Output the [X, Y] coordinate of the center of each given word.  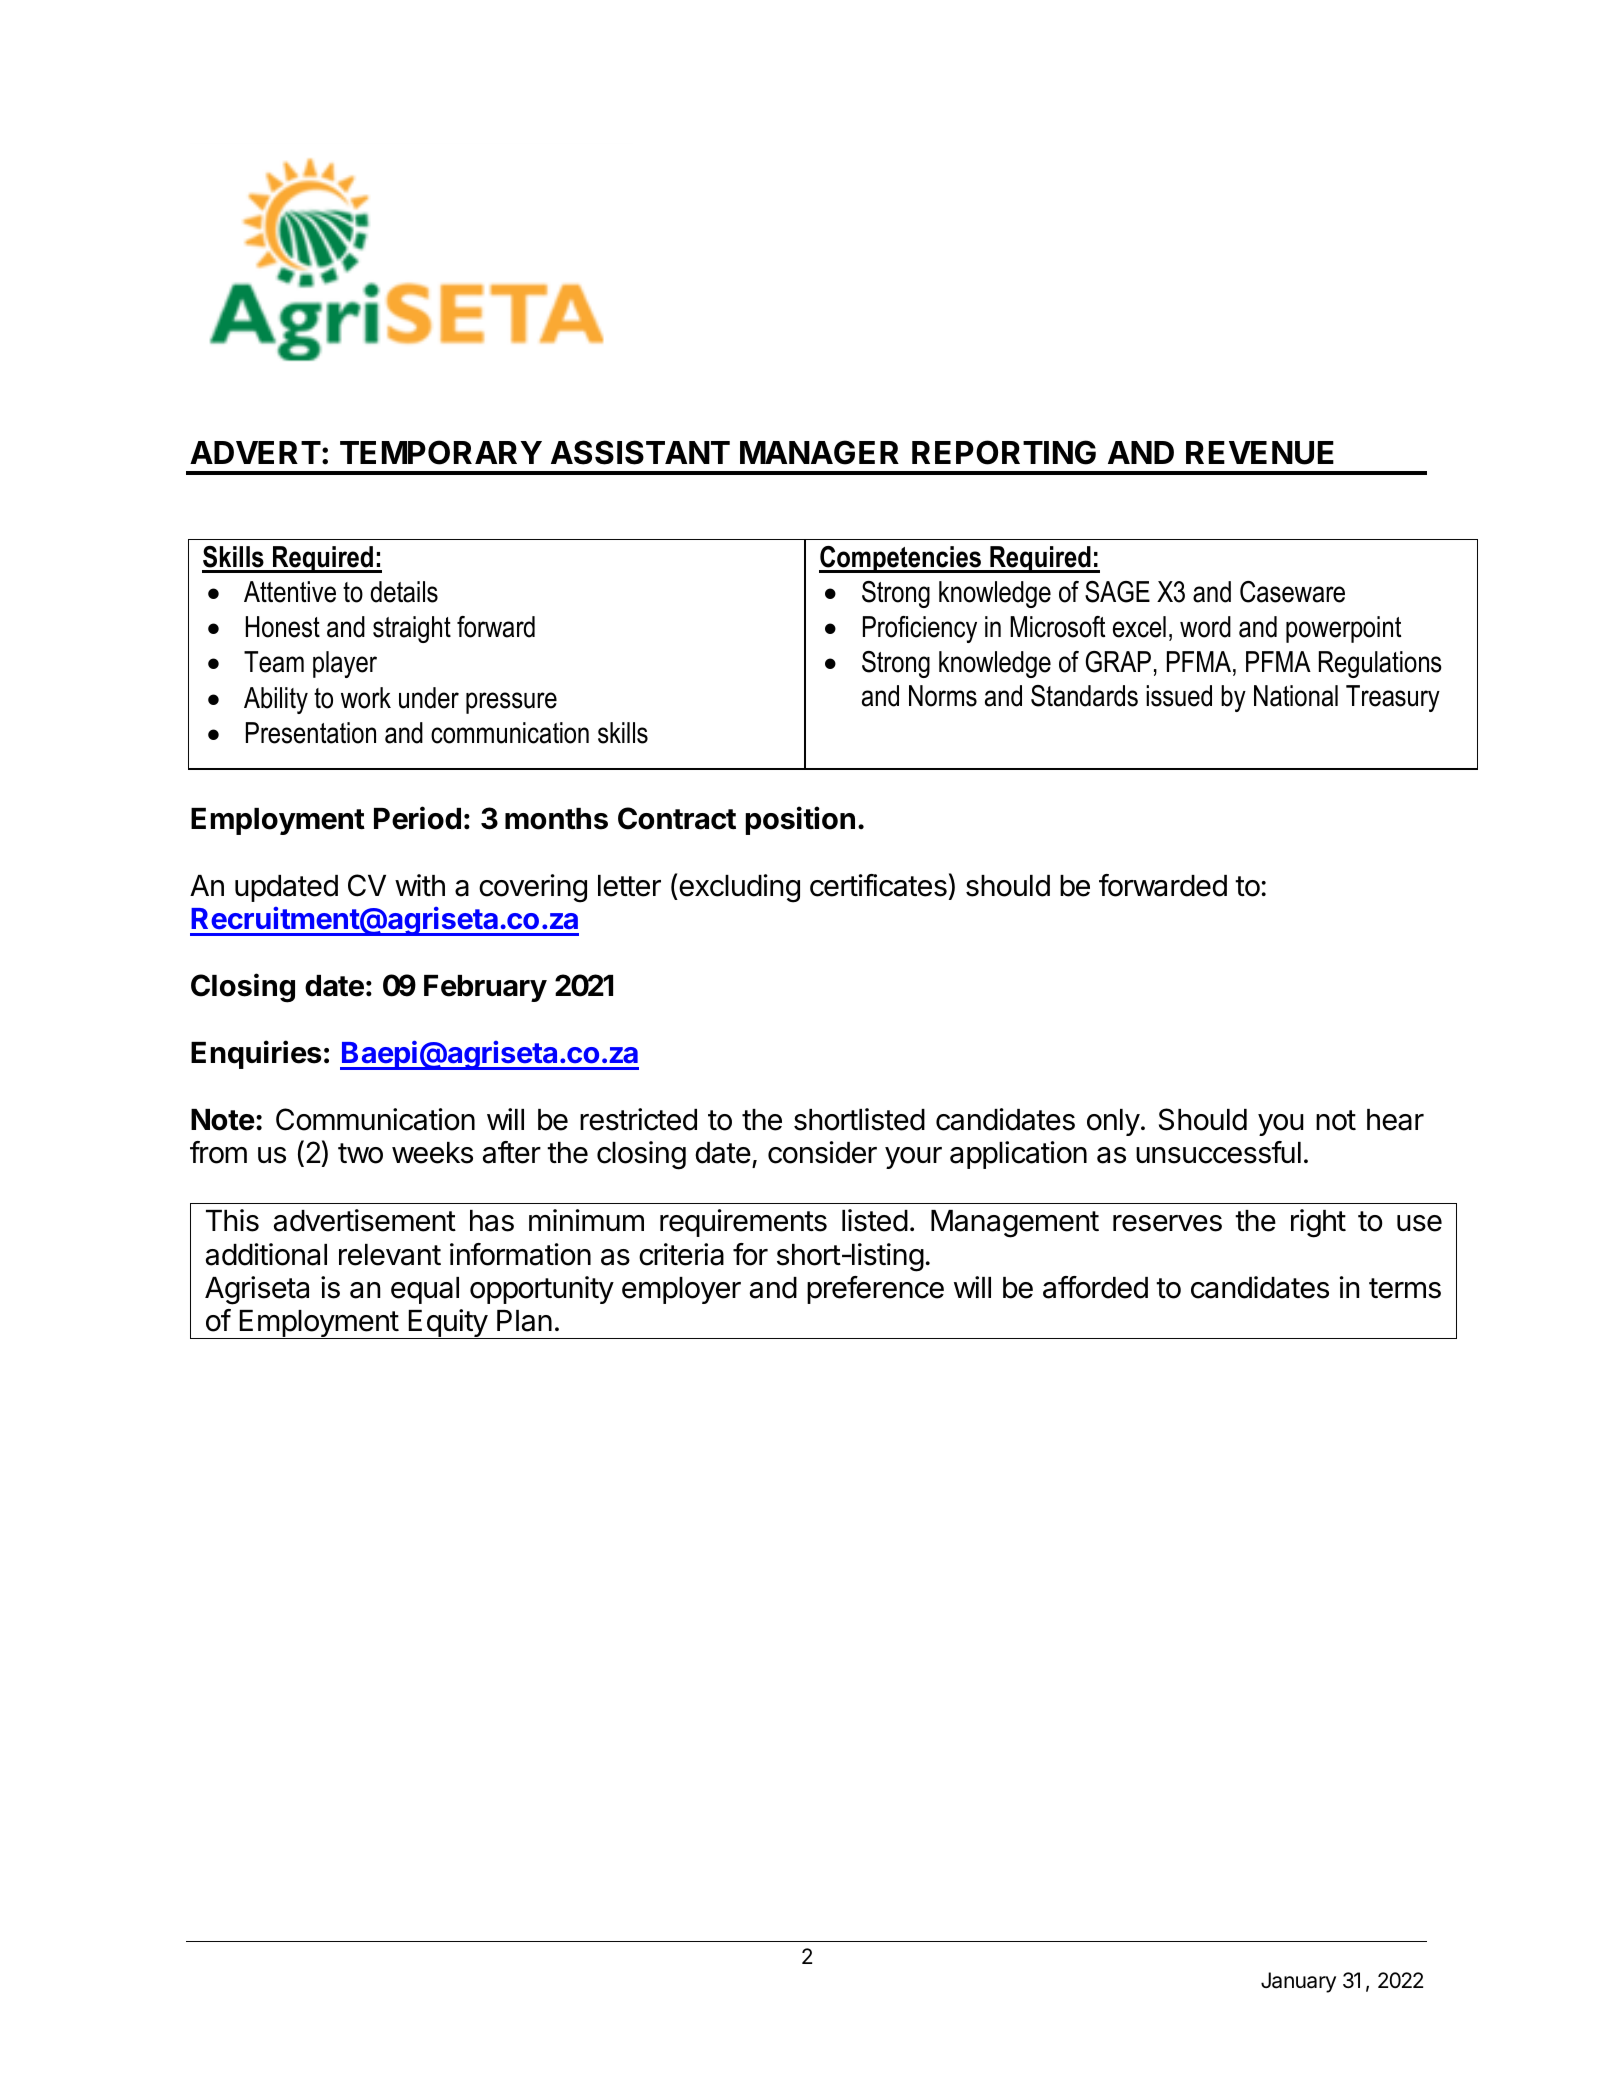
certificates [878, 885]
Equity [447, 1324]
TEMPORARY [441, 452]
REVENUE [1260, 453]
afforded [1095, 1287]
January [1298, 1982]
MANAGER [819, 452]
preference [875, 1290]
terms [1405, 1288]
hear [1395, 1120]
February [485, 988]
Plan [524, 1321]
